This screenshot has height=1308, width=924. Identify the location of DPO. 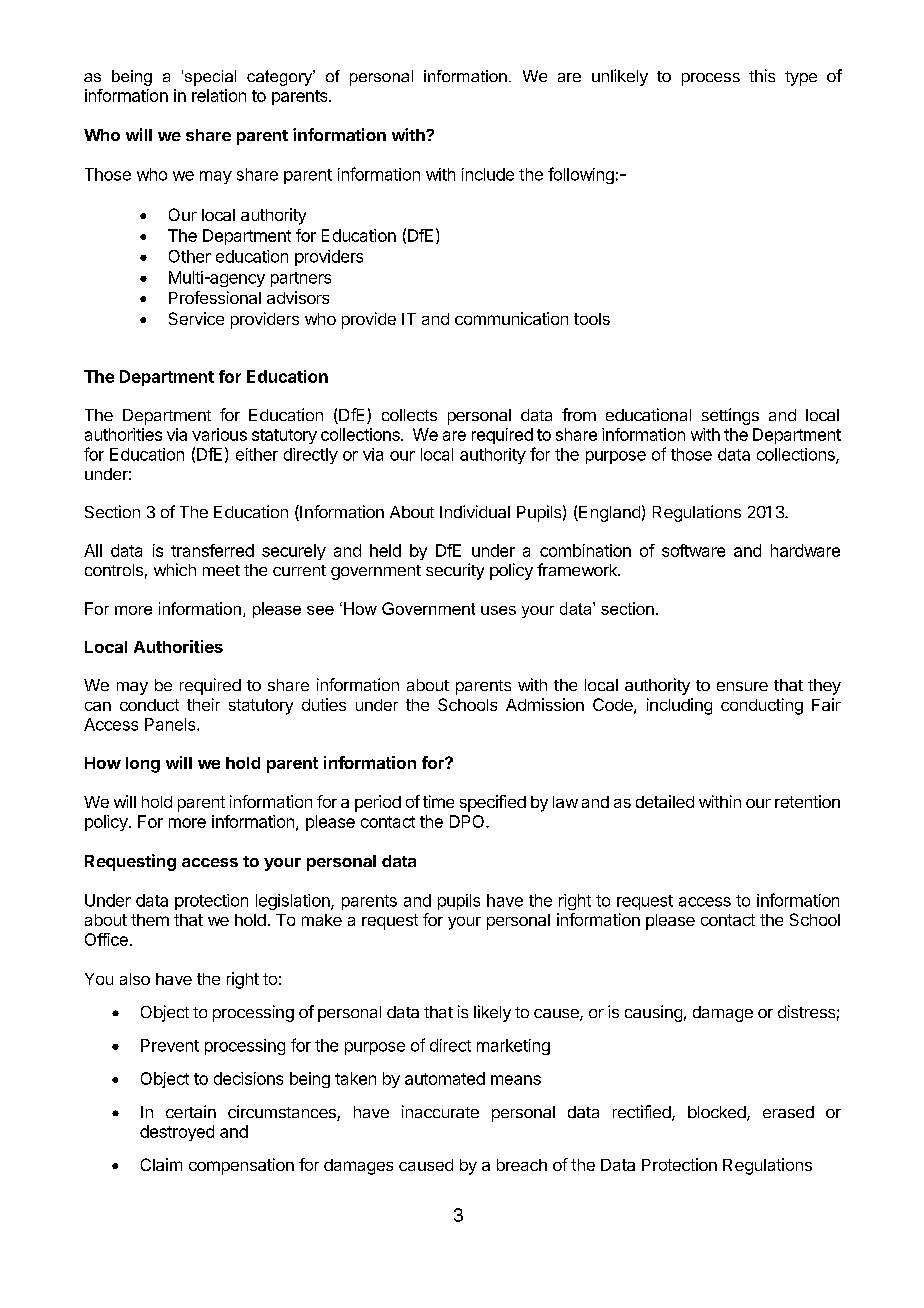
(468, 821).
